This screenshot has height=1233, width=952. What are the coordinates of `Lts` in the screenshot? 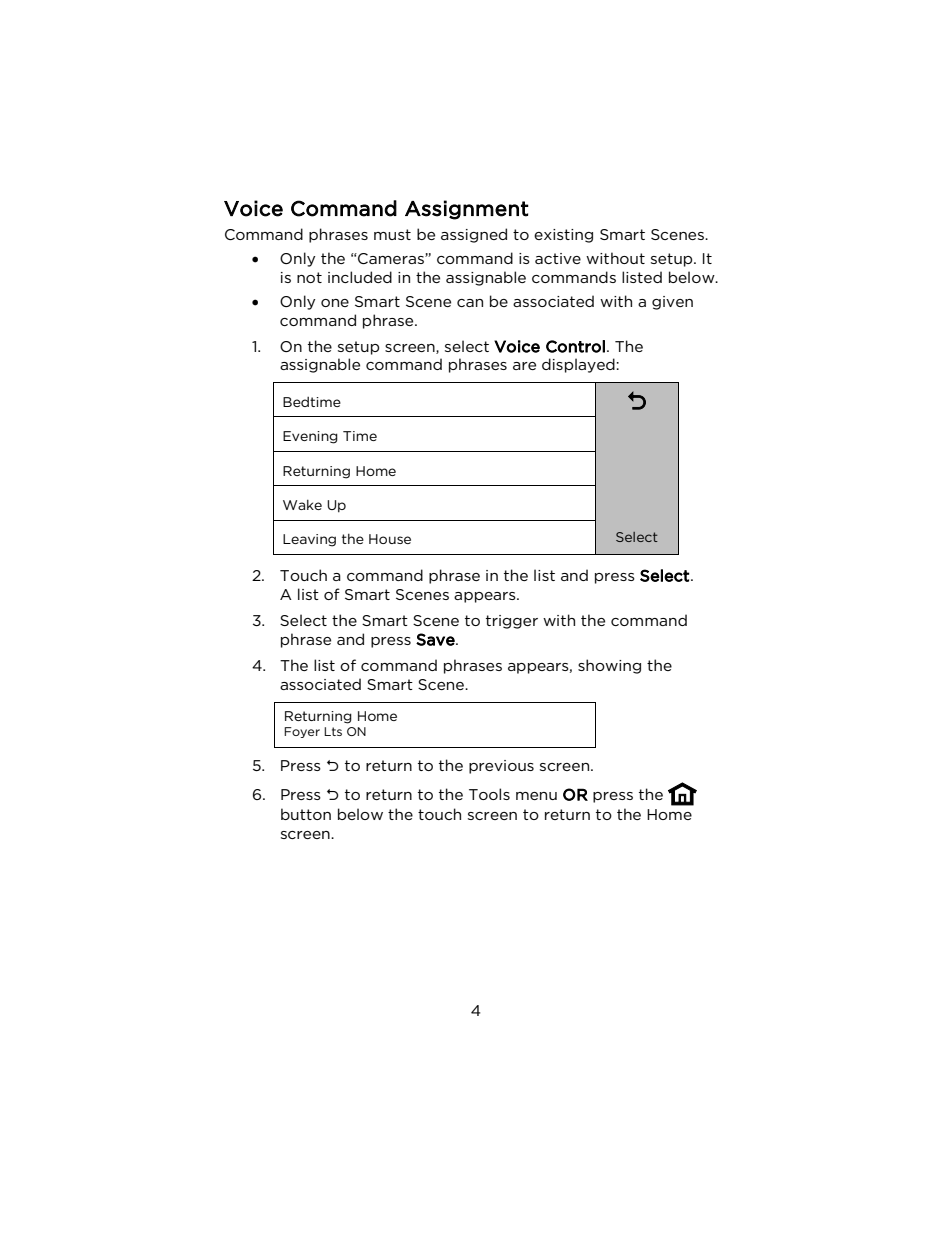 It's located at (333, 731).
